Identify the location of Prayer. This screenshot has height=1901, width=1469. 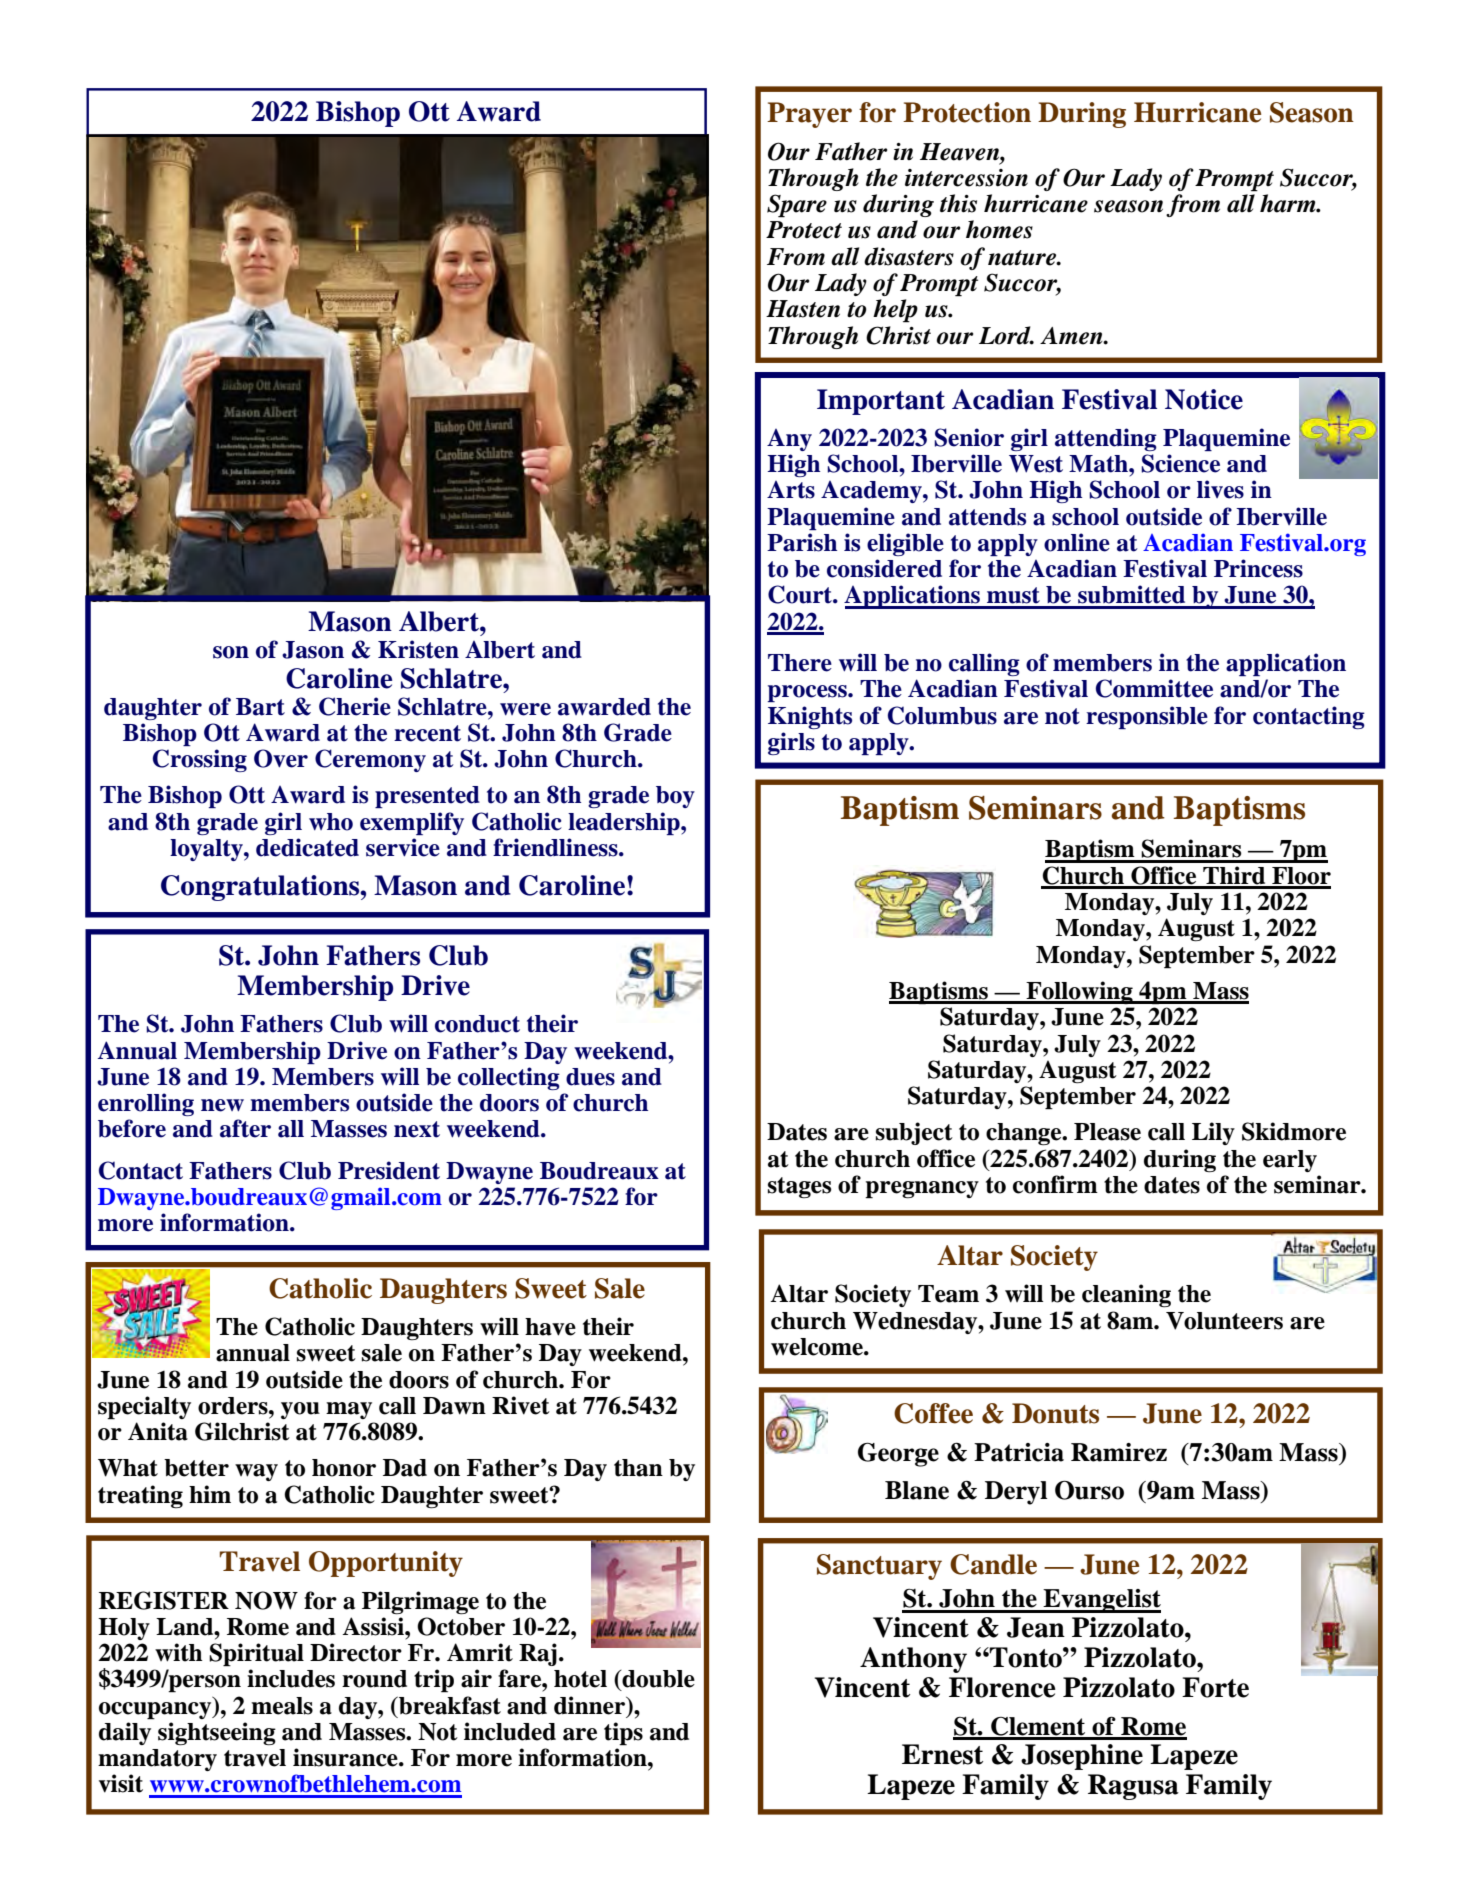
(809, 115).
